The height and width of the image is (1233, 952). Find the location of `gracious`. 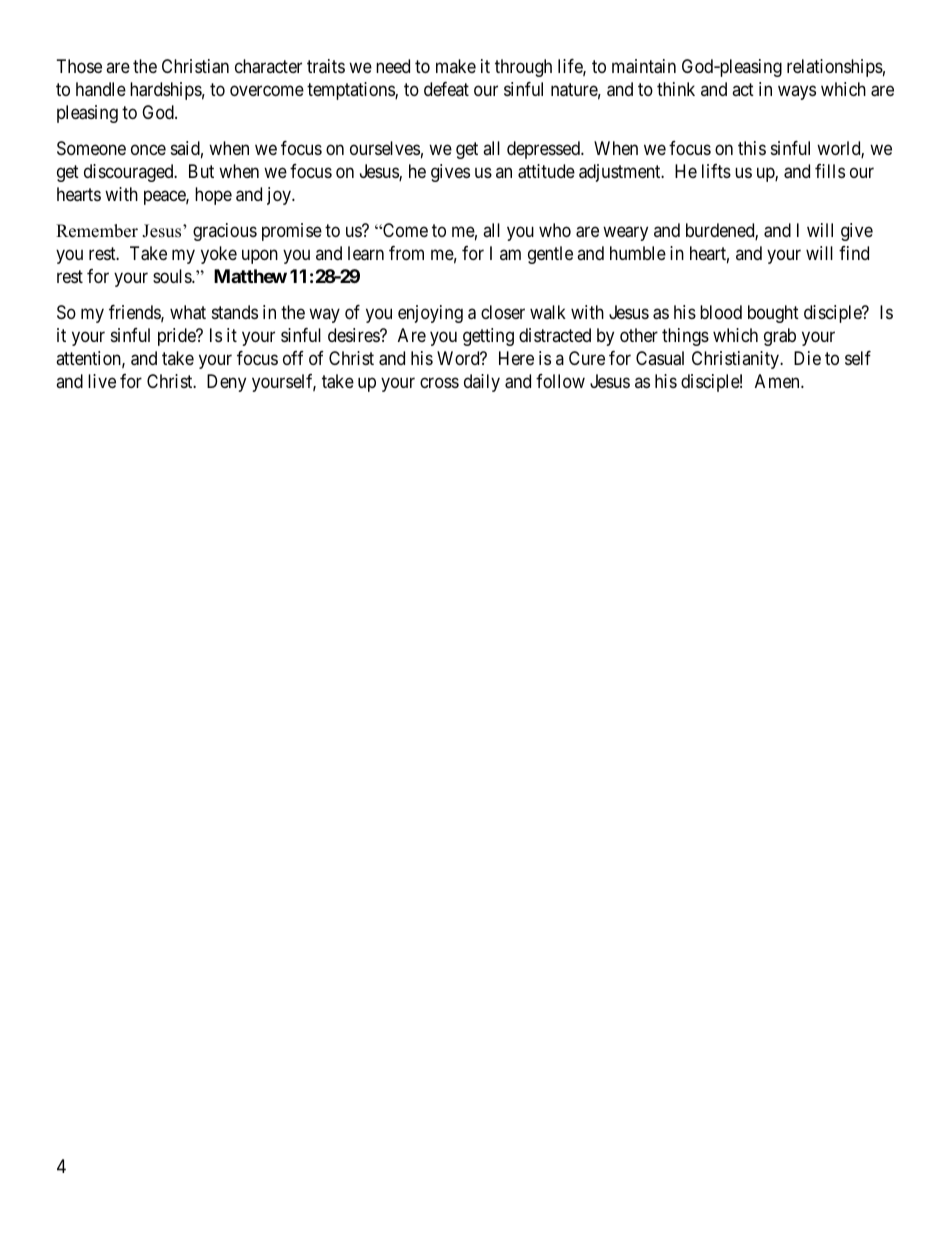

gracious is located at coordinates (225, 232).
